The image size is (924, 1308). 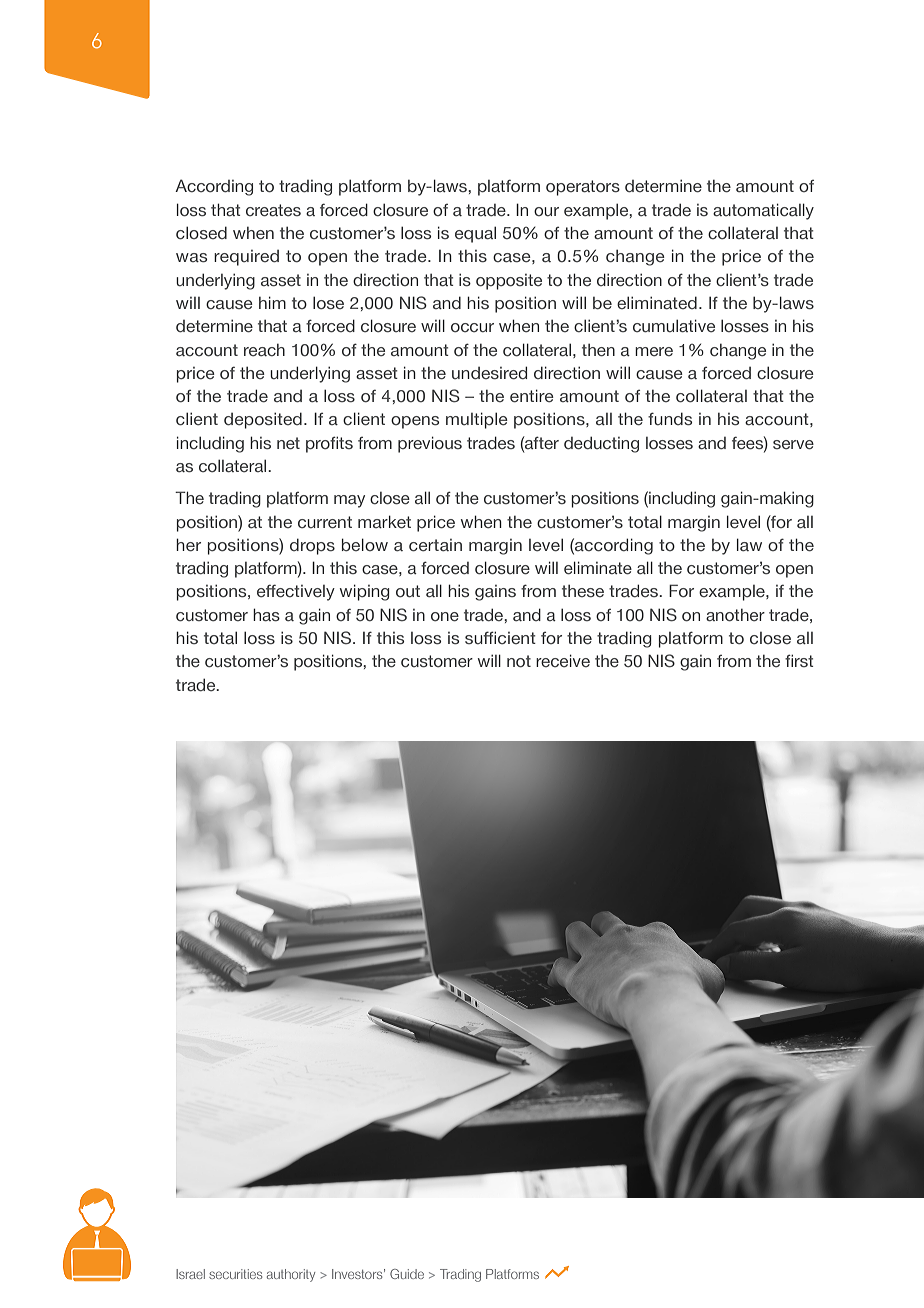 What do you see at coordinates (291, 1275) in the screenshot?
I see `authority` at bounding box center [291, 1275].
